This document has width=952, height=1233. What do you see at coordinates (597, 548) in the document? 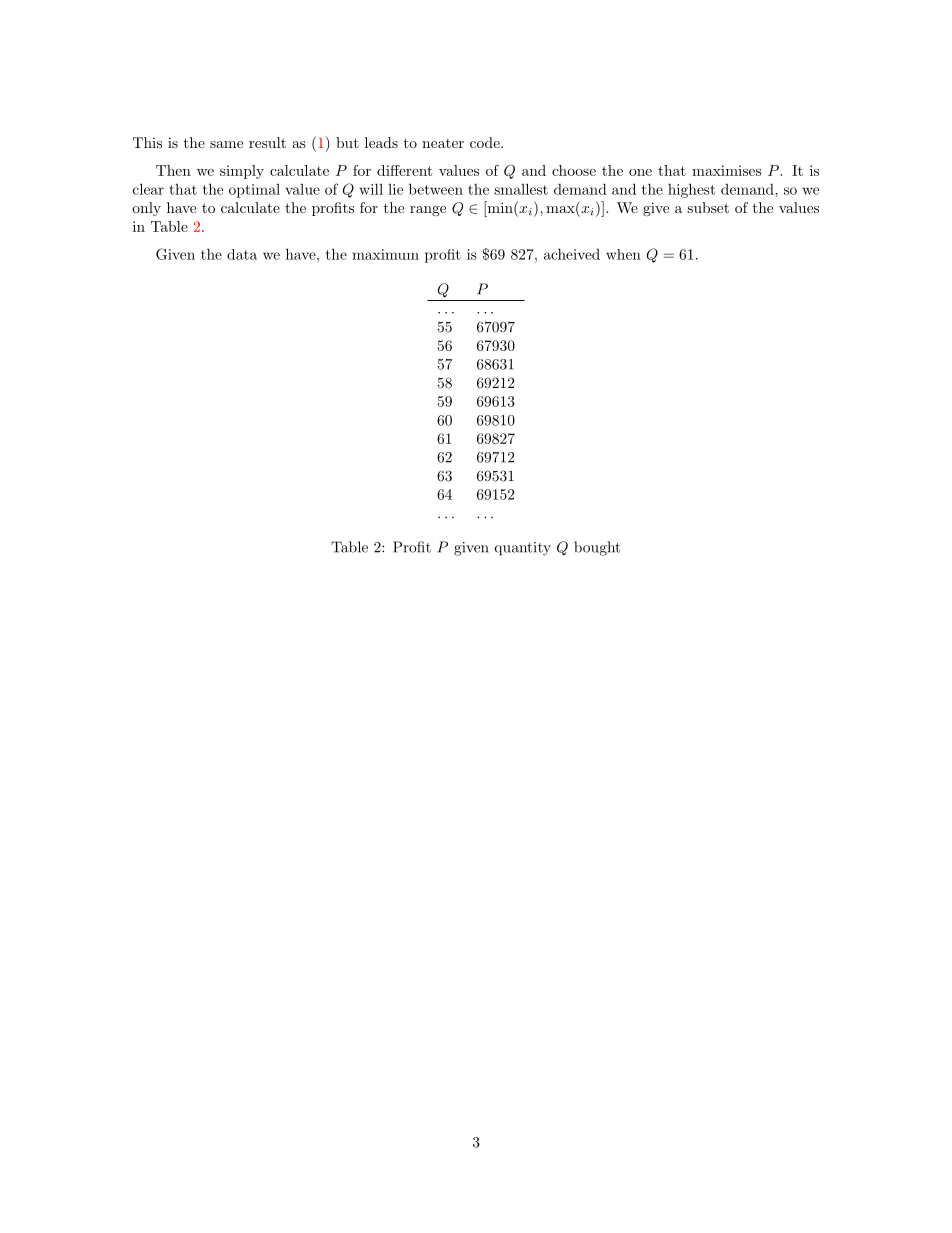
I see `bought` at bounding box center [597, 548].
